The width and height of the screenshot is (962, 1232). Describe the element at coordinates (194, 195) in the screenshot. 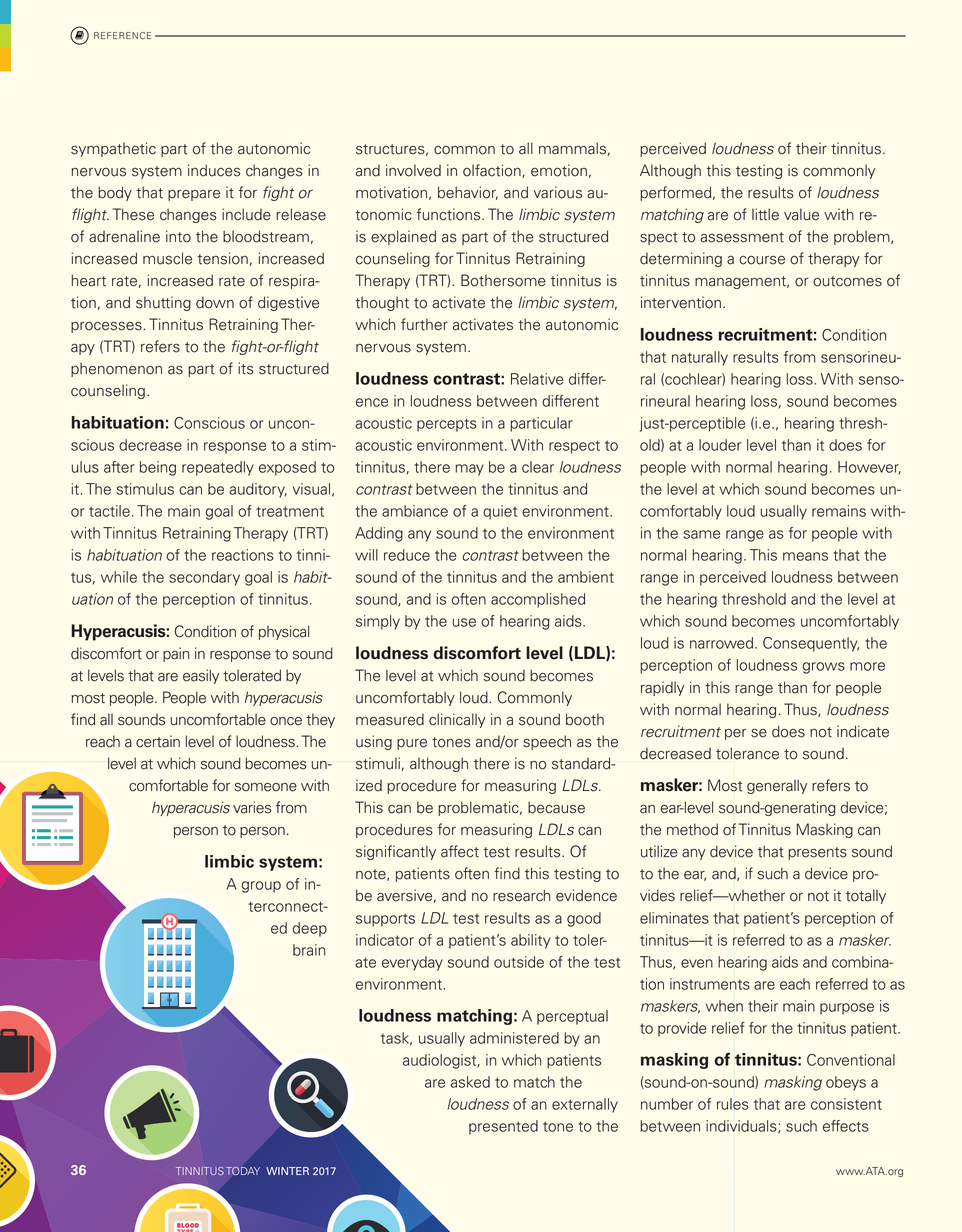

I see `prepare` at that location.
